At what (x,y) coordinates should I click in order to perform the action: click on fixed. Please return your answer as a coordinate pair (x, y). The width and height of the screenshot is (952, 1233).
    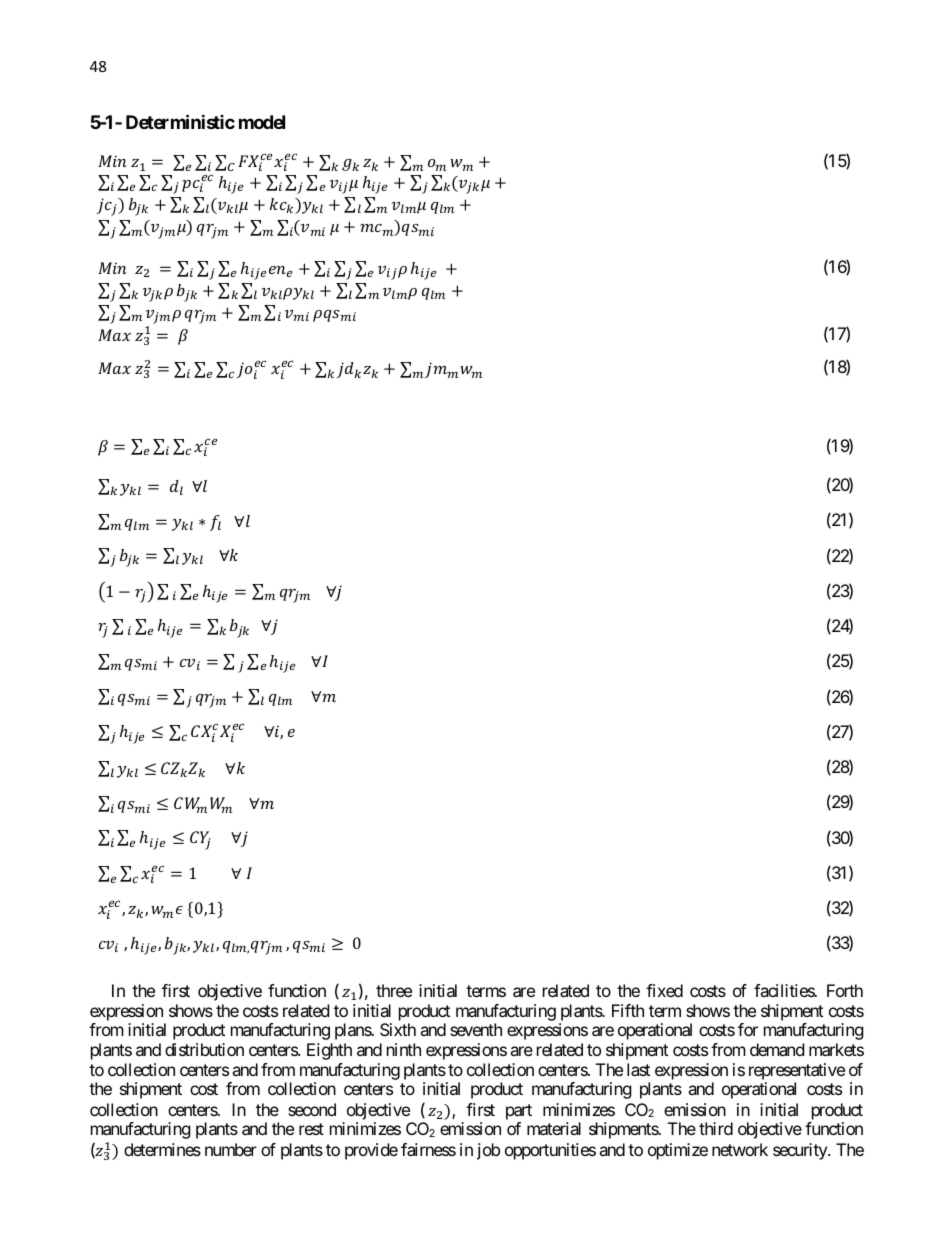
    Looking at the image, I should click on (664, 990).
